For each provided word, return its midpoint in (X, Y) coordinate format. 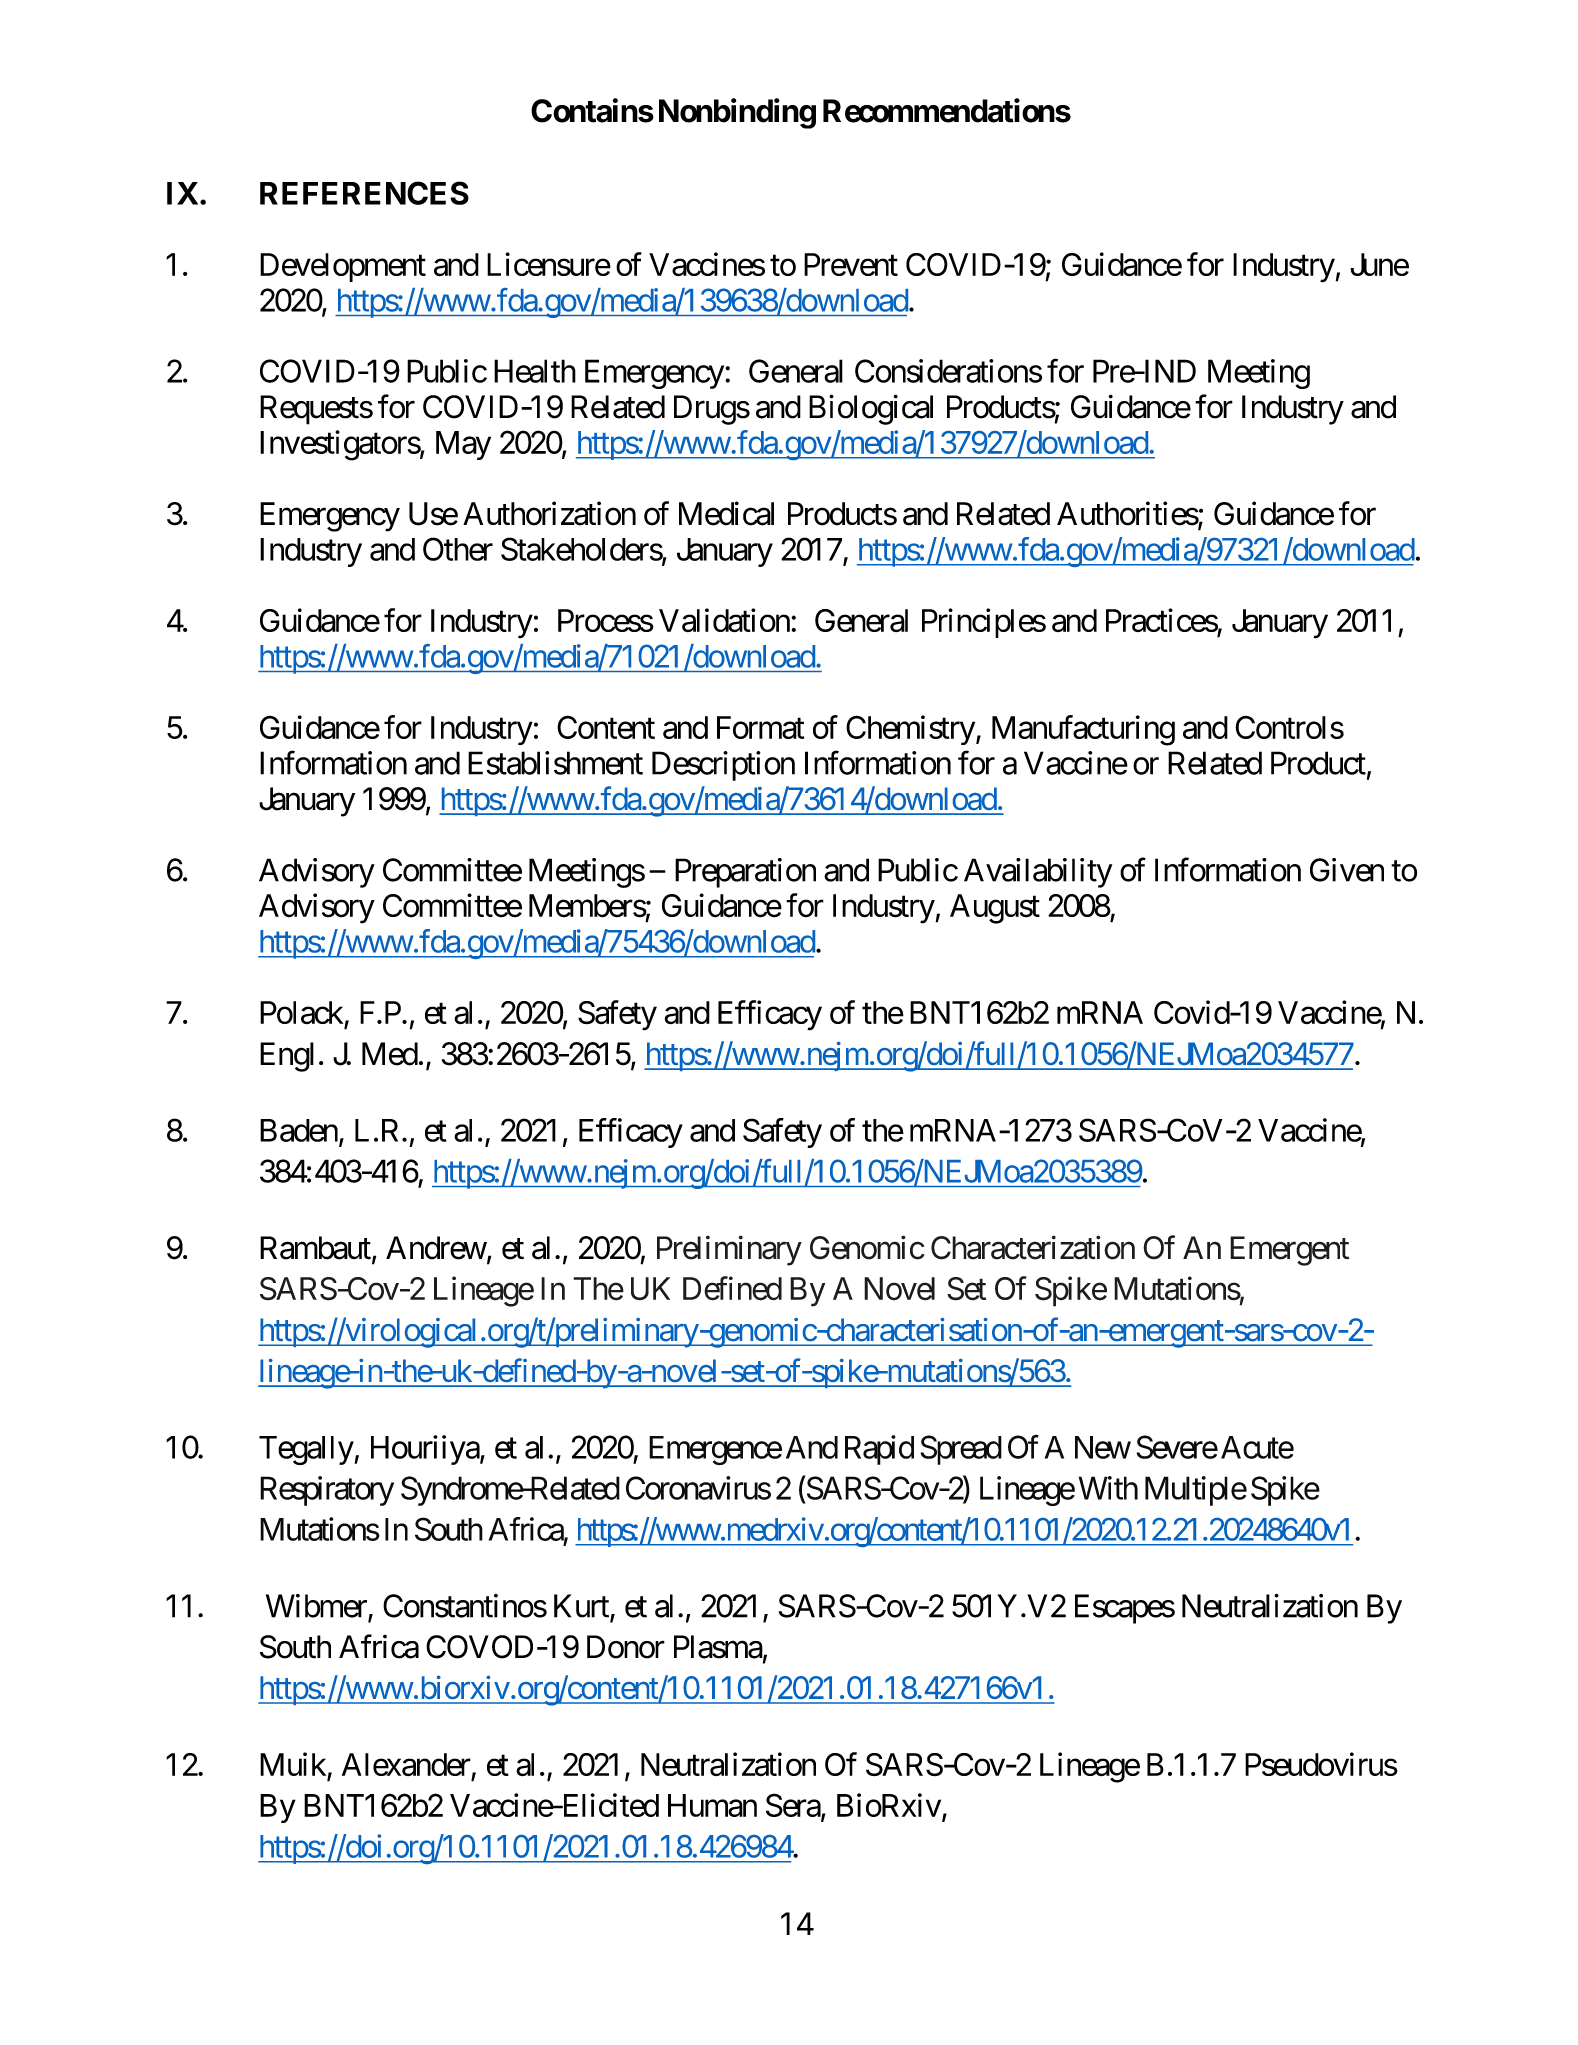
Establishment (555, 763)
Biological (871, 409)
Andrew (436, 1248)
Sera (794, 1806)
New (1103, 1447)
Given (1347, 870)
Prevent (851, 264)
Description (723, 766)
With (1108, 1488)
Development (343, 267)
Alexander (406, 1764)
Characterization (1033, 1247)
